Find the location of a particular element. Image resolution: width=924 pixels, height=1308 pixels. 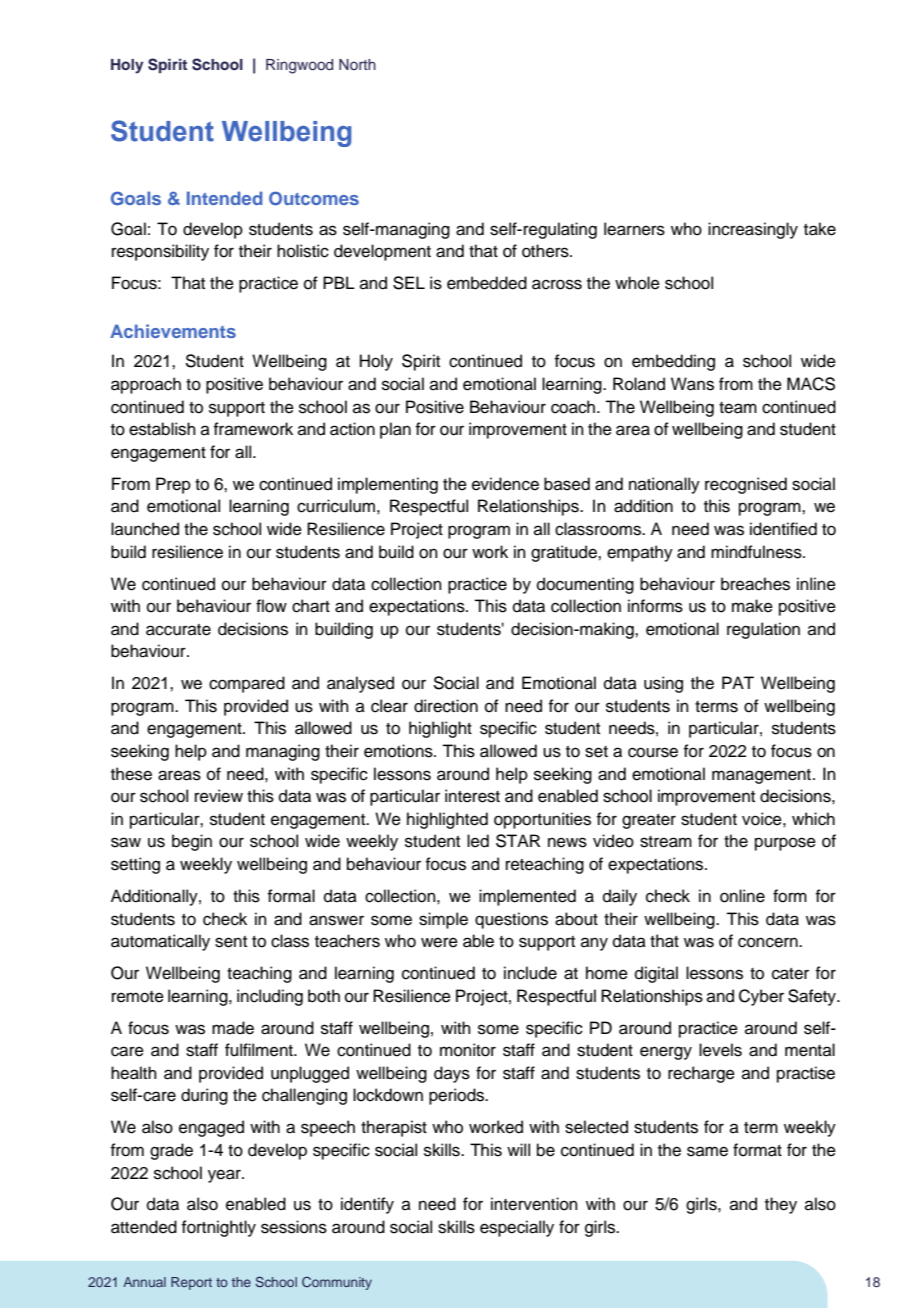

embedded is located at coordinates (487, 283).
